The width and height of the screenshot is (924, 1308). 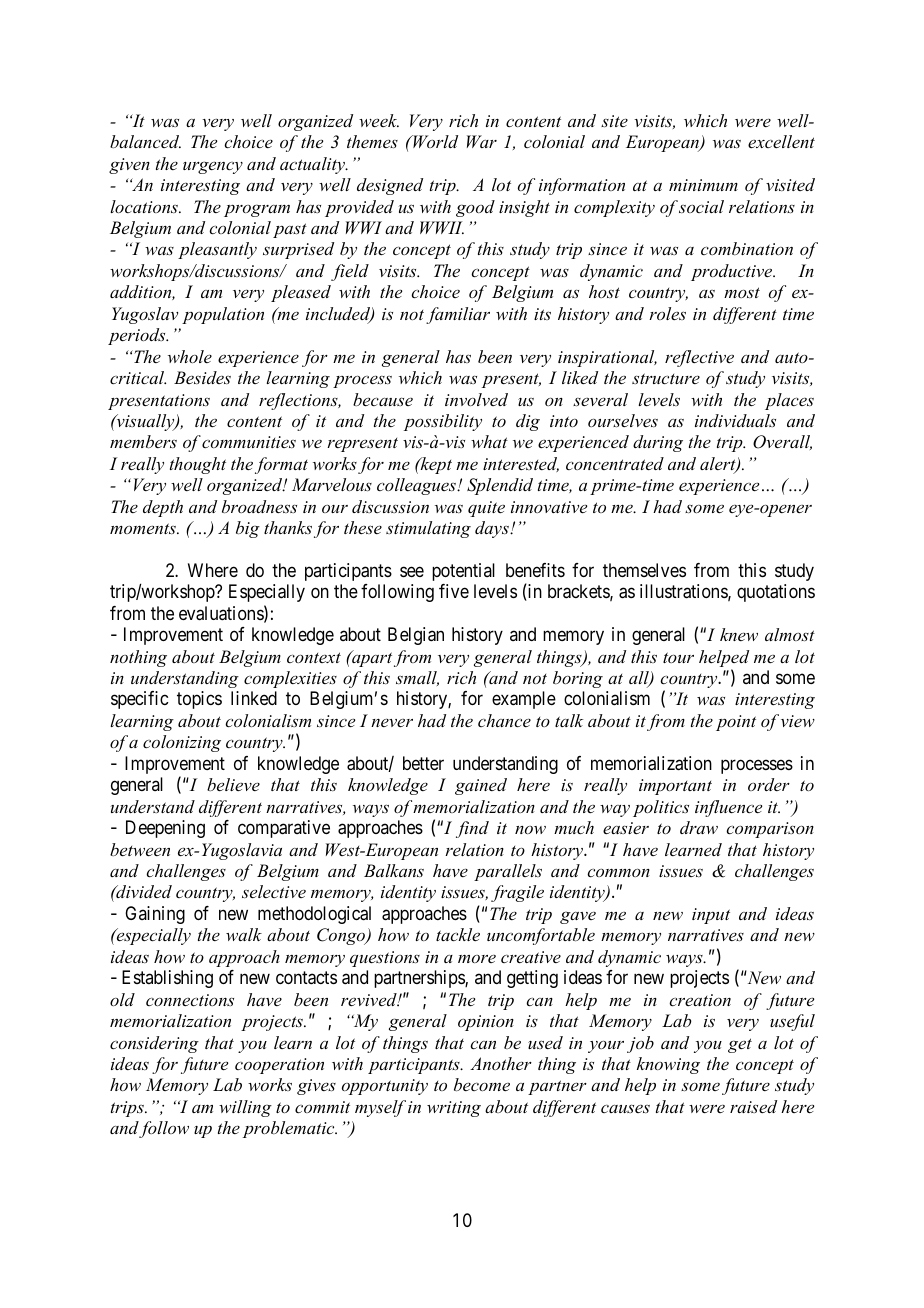 What do you see at coordinates (753, 1106) in the screenshot?
I see `raised` at bounding box center [753, 1106].
